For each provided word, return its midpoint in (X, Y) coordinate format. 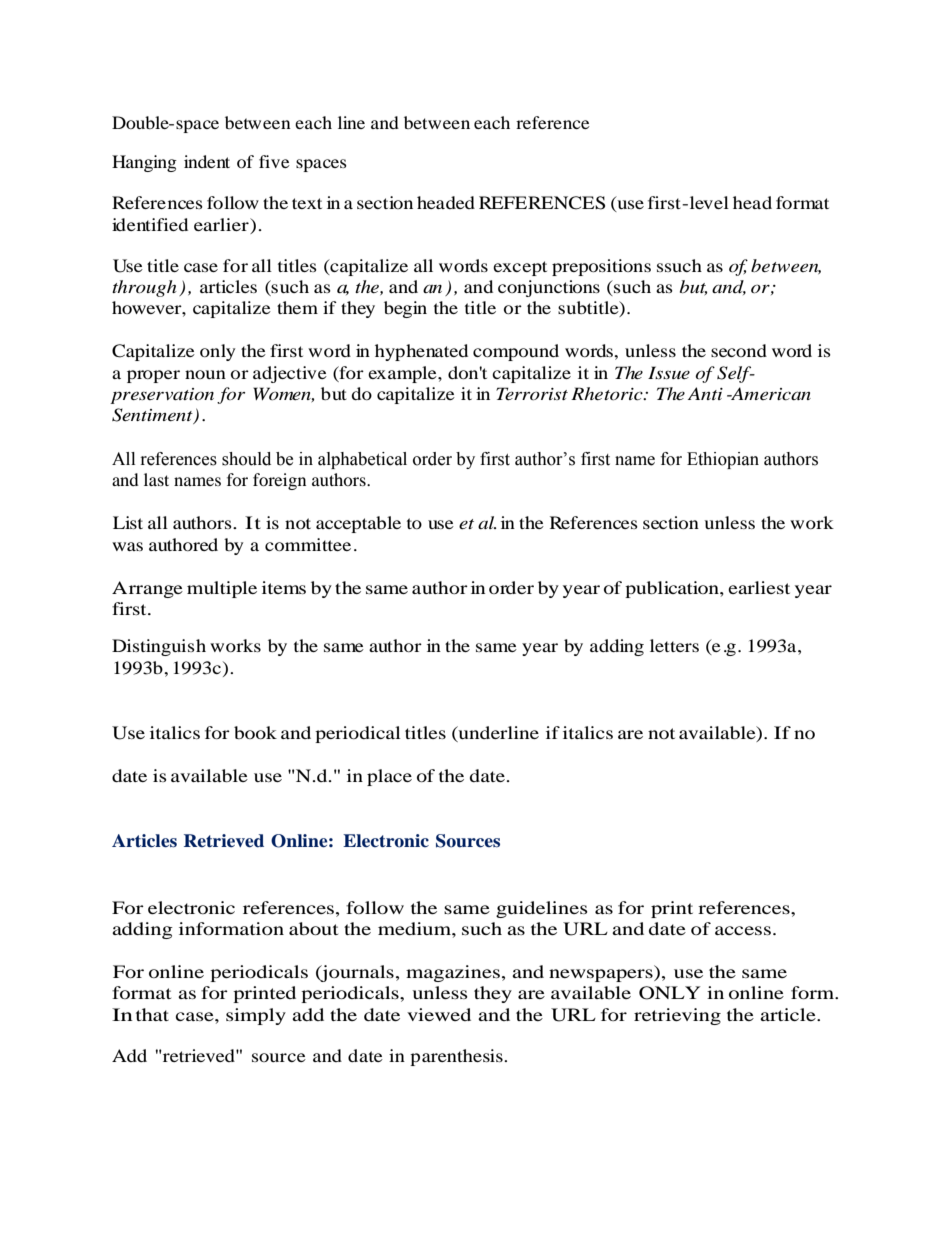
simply (256, 1016)
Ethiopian (723, 460)
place (389, 777)
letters (674, 645)
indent (207, 161)
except (520, 268)
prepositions (601, 267)
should (246, 459)
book (255, 732)
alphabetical (362, 460)
